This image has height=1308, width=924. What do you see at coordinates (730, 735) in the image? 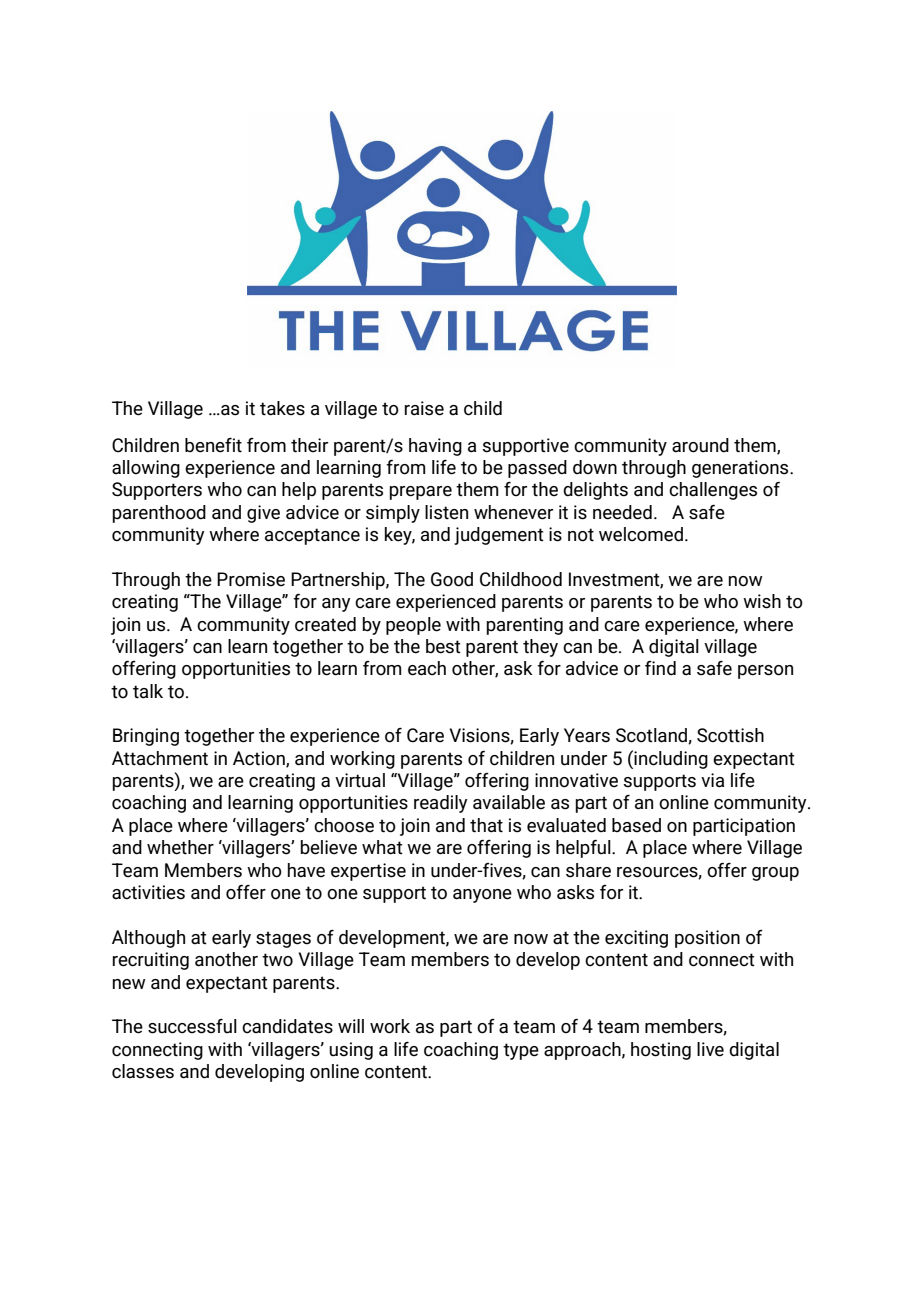
I see `Scottish` at bounding box center [730, 735].
